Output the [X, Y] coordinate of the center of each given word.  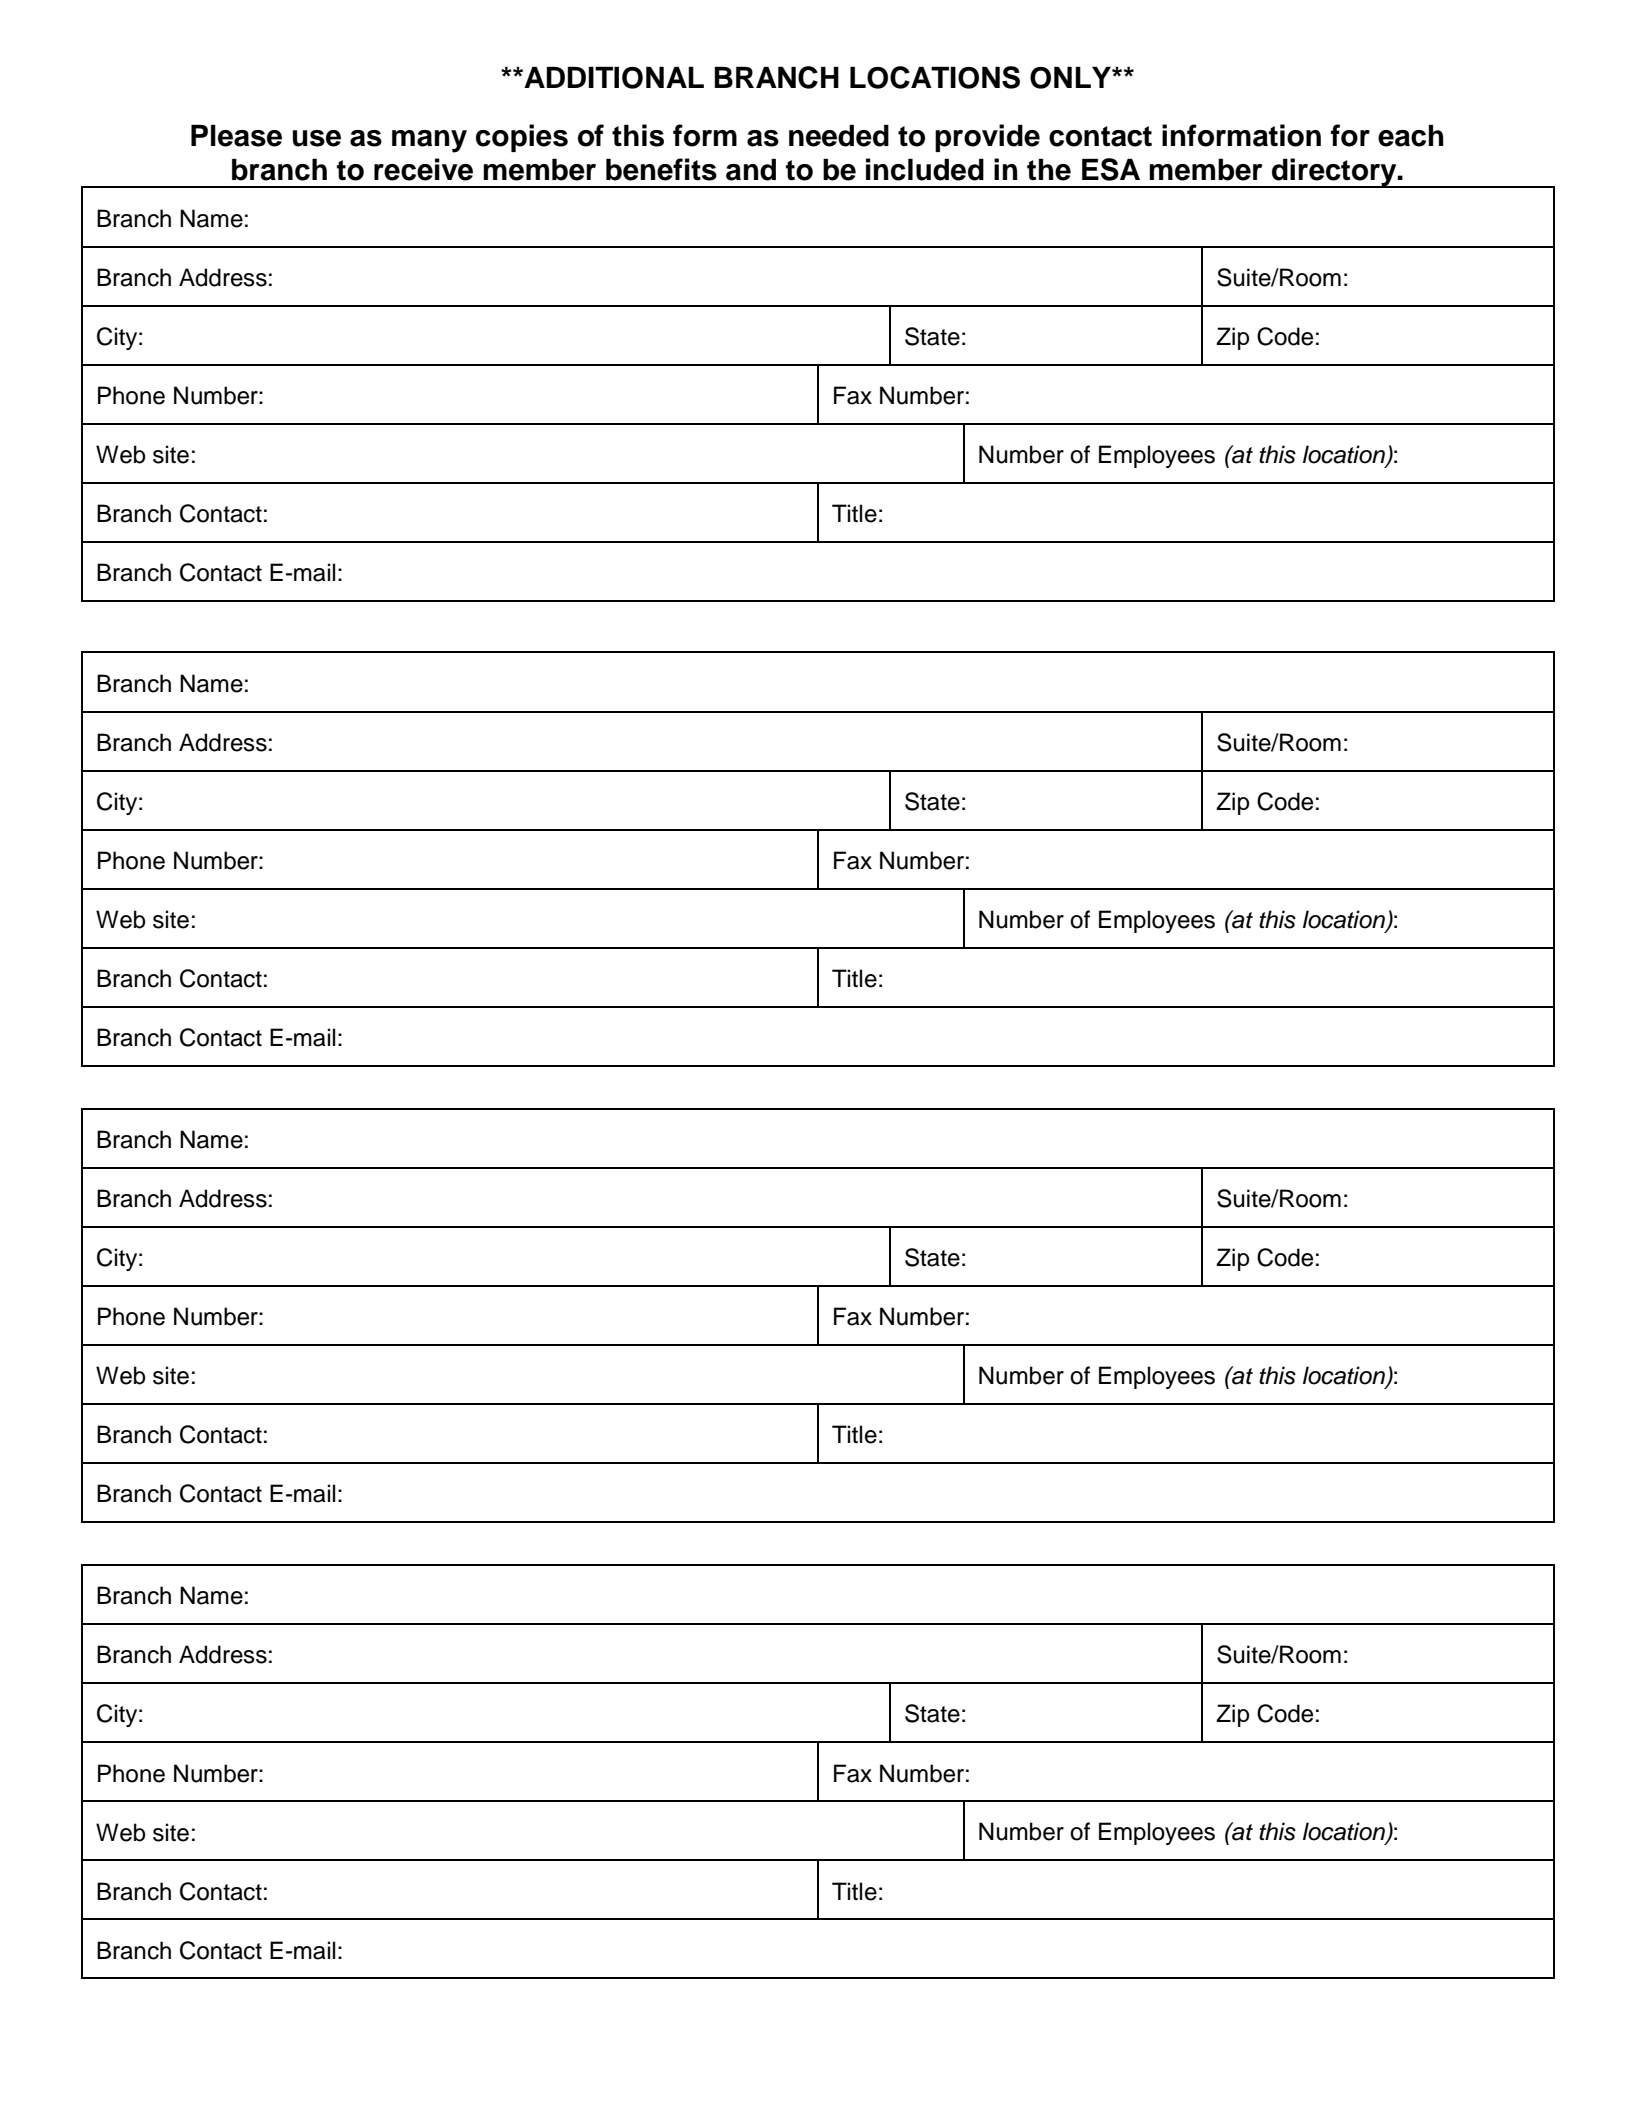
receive [423, 169]
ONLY [1071, 77]
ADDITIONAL [613, 77]
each [1411, 135]
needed [839, 135]
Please [236, 135]
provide [987, 138]
